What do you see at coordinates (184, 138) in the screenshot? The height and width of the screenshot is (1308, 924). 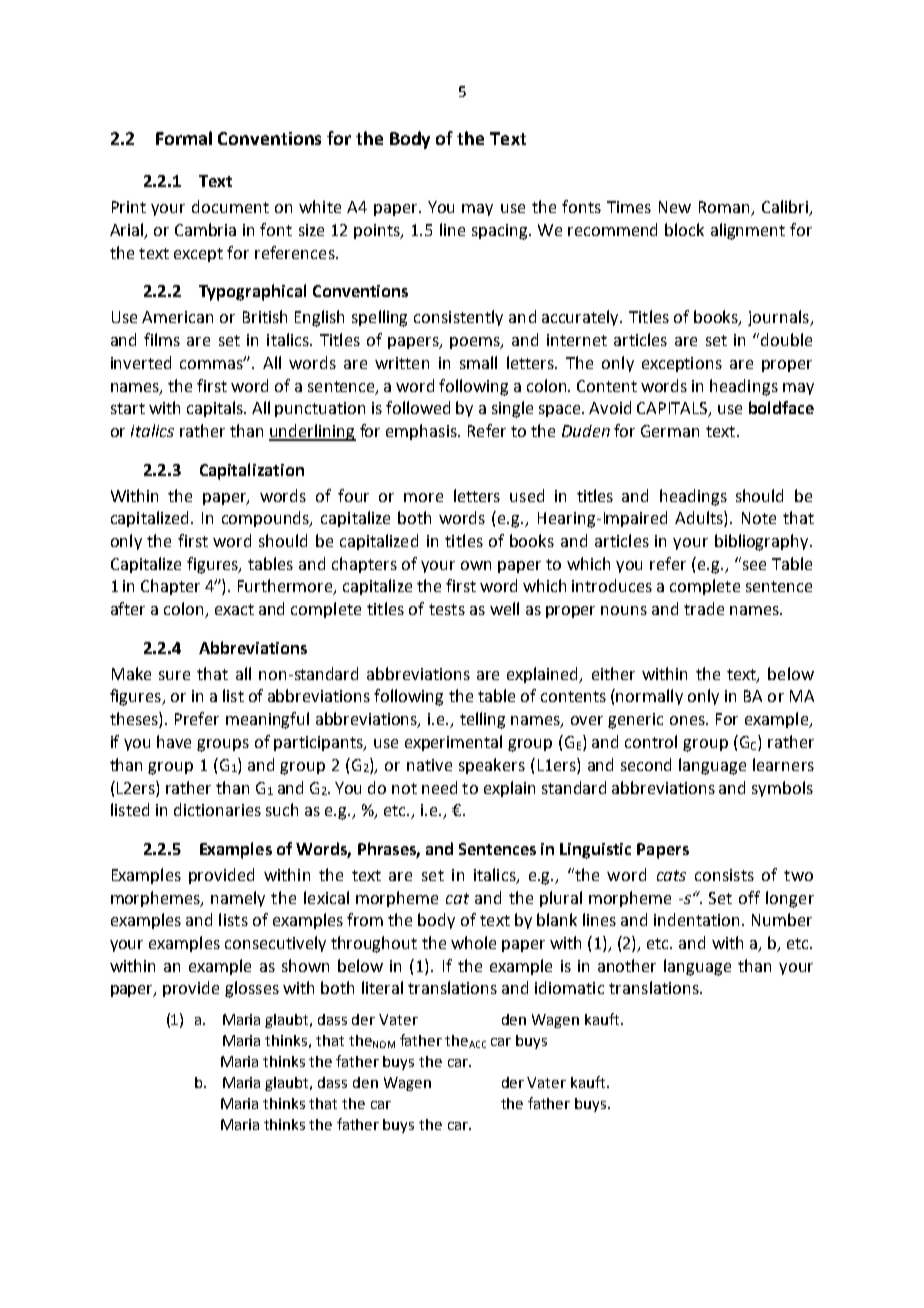 I see `Formal` at bounding box center [184, 138].
